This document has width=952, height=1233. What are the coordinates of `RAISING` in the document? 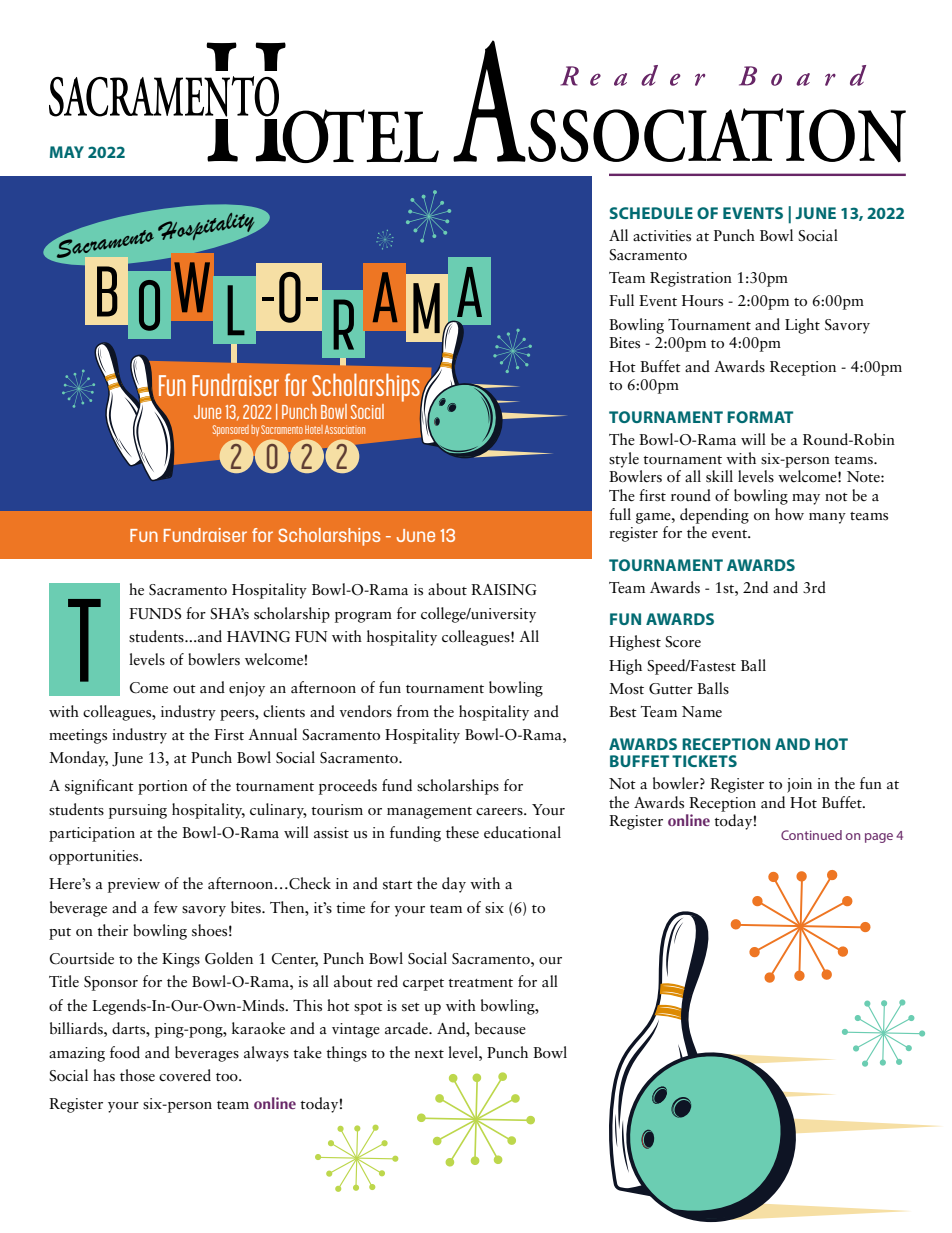 It's located at (504, 590).
